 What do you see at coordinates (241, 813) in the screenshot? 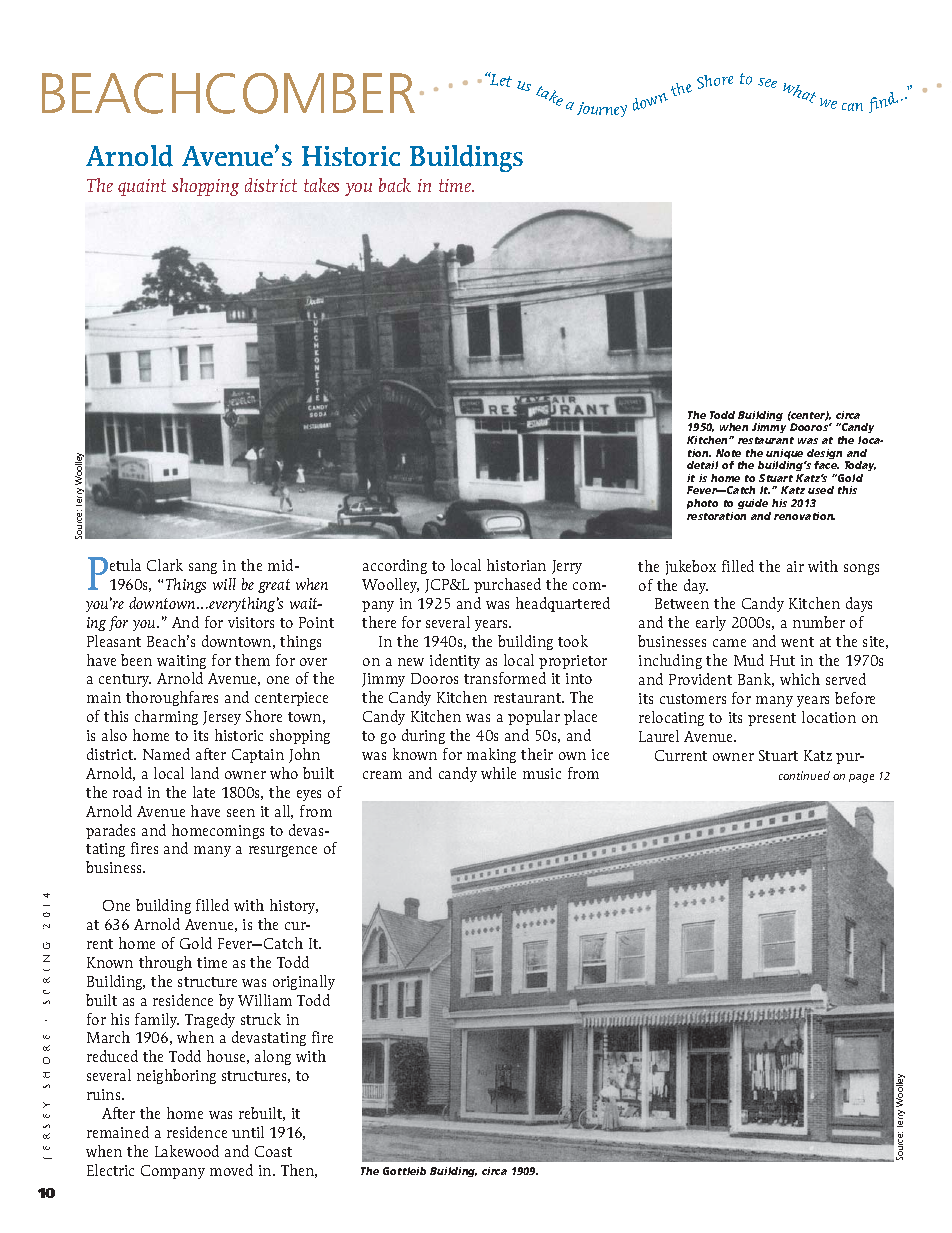
I see `seen` at bounding box center [241, 813].
